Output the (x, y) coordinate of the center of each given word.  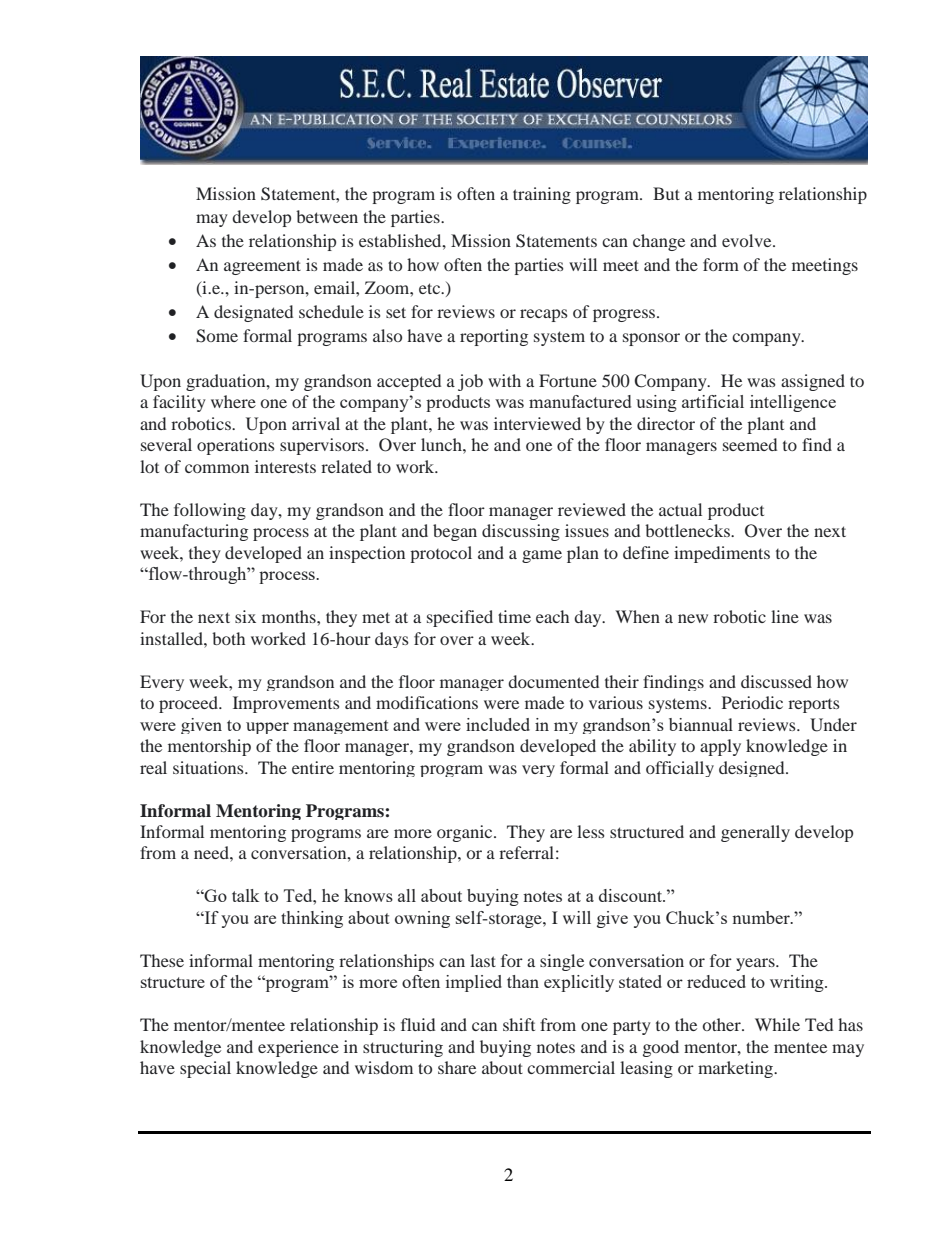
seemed (750, 444)
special (205, 1069)
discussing (521, 532)
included (498, 724)
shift (519, 1024)
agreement (262, 267)
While (777, 1024)
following (210, 511)
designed (753, 769)
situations (209, 767)
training (542, 195)
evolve (748, 240)
